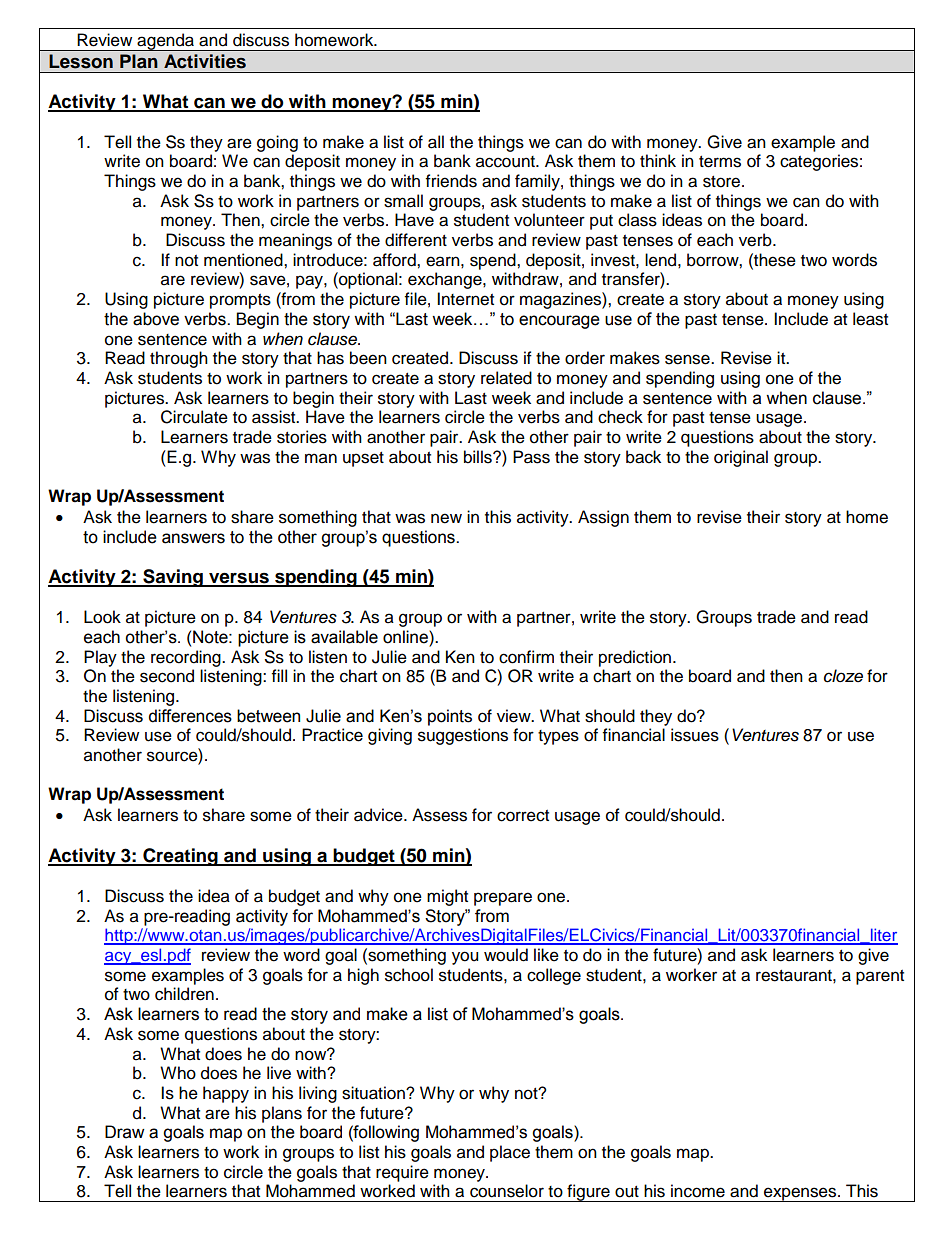 The width and height of the screenshot is (952, 1233). What do you see at coordinates (173, 578) in the screenshot?
I see `Saving` at bounding box center [173, 578].
